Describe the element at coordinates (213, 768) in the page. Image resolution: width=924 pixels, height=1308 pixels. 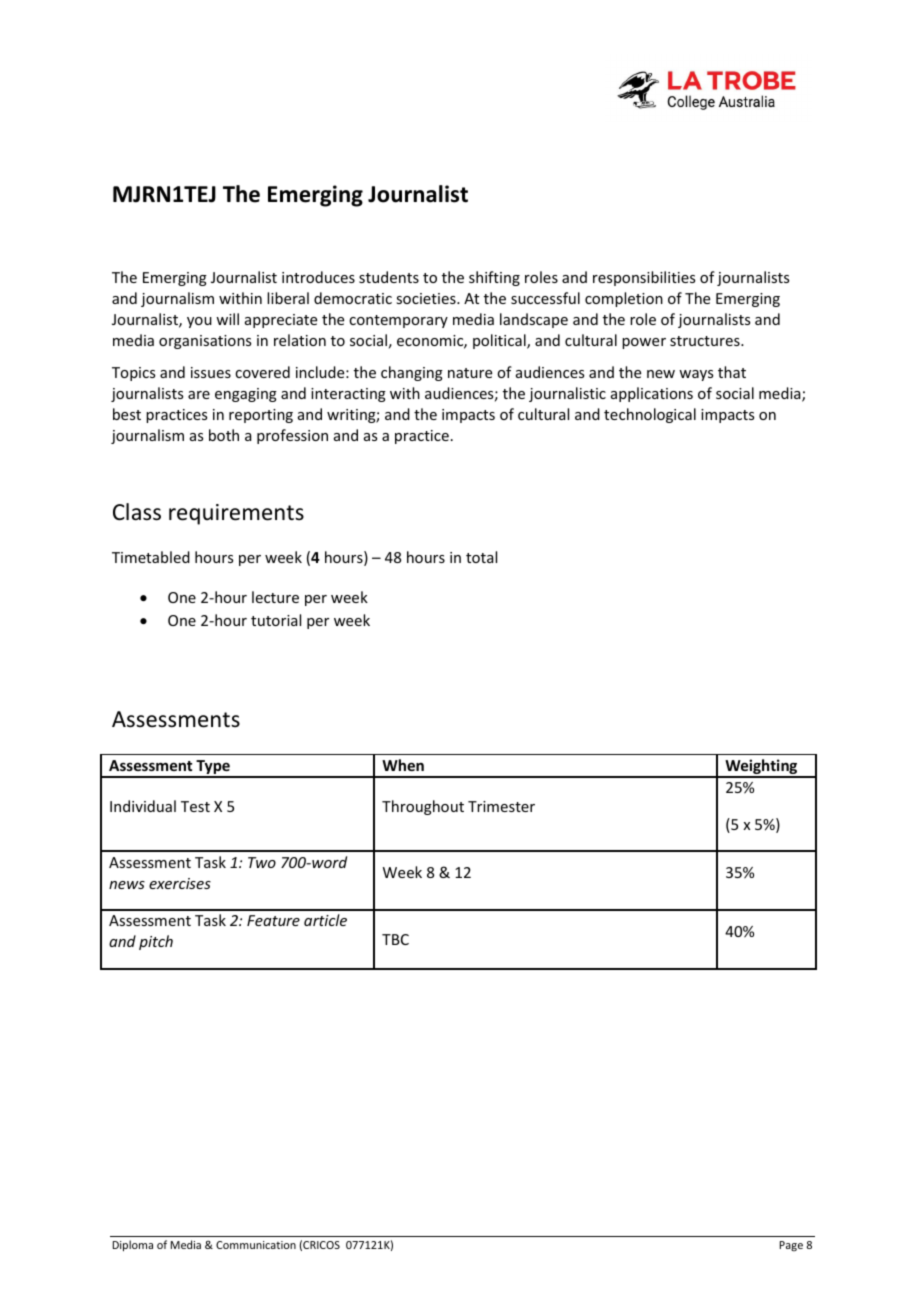
I see `Type` at that location.
